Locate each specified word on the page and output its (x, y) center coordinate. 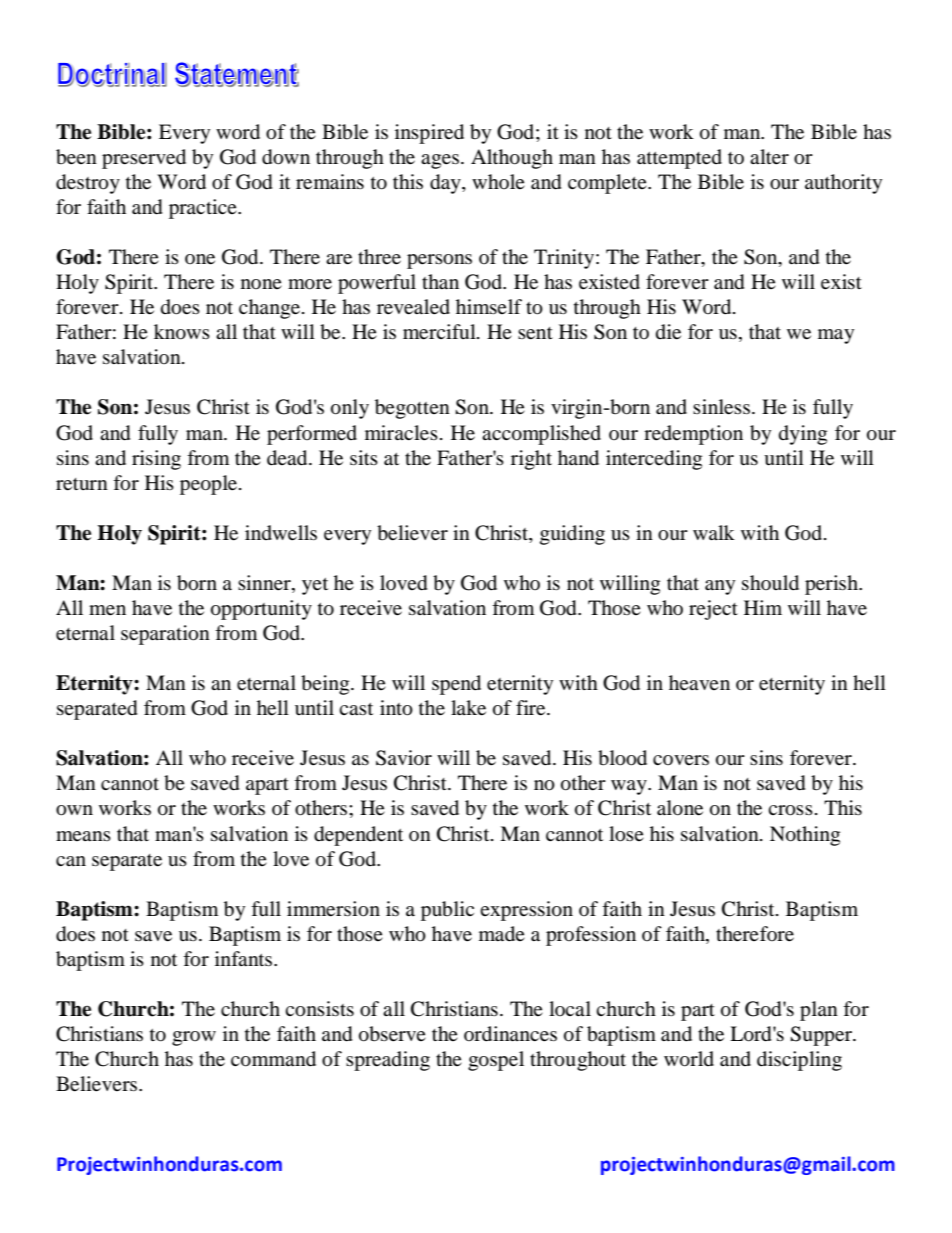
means (83, 836)
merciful (440, 332)
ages (440, 161)
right (531, 460)
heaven (699, 682)
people (210, 485)
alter (769, 157)
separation (165, 635)
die (668, 332)
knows (182, 332)
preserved (144, 159)
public (447, 911)
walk (714, 532)
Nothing (805, 836)
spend (456, 685)
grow (194, 1038)
